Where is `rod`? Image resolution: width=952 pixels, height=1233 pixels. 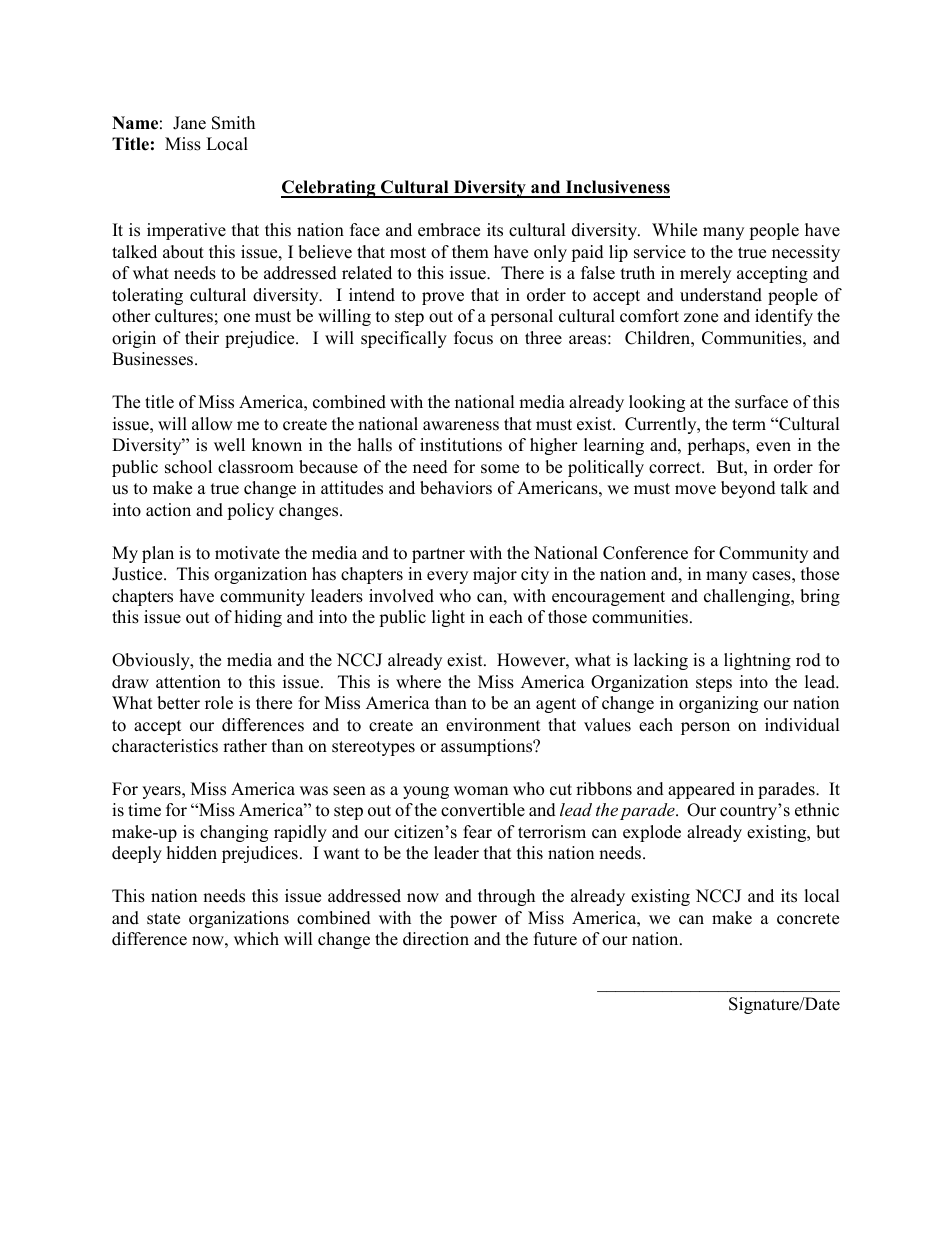 rod is located at coordinates (808, 660).
